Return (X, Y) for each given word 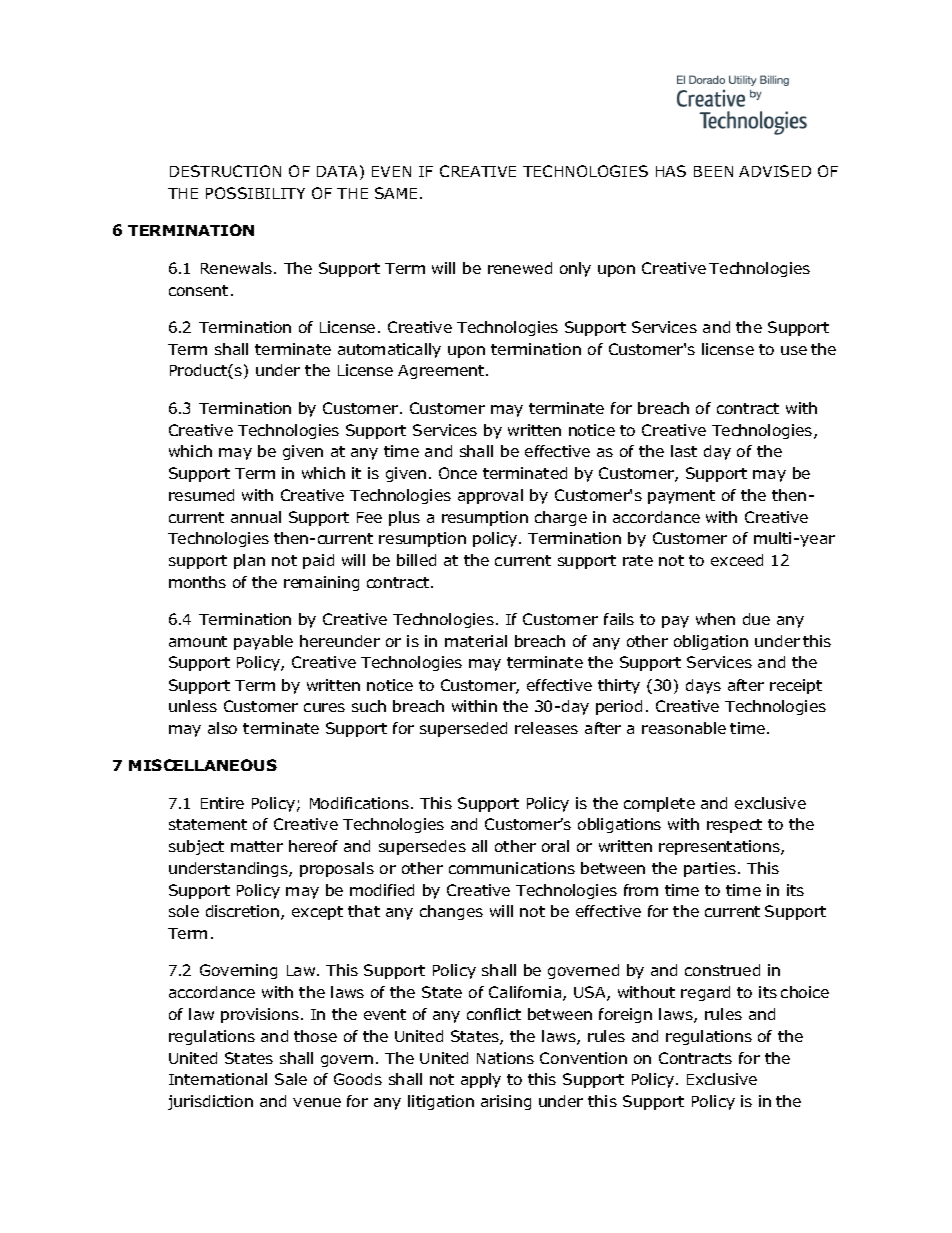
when (715, 619)
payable (263, 642)
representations (720, 847)
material (476, 641)
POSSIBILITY (255, 193)
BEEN (713, 171)
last (684, 451)
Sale (291, 1079)
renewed (520, 268)
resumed (201, 495)
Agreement (442, 372)
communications (512, 868)
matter (257, 846)
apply (481, 1080)
